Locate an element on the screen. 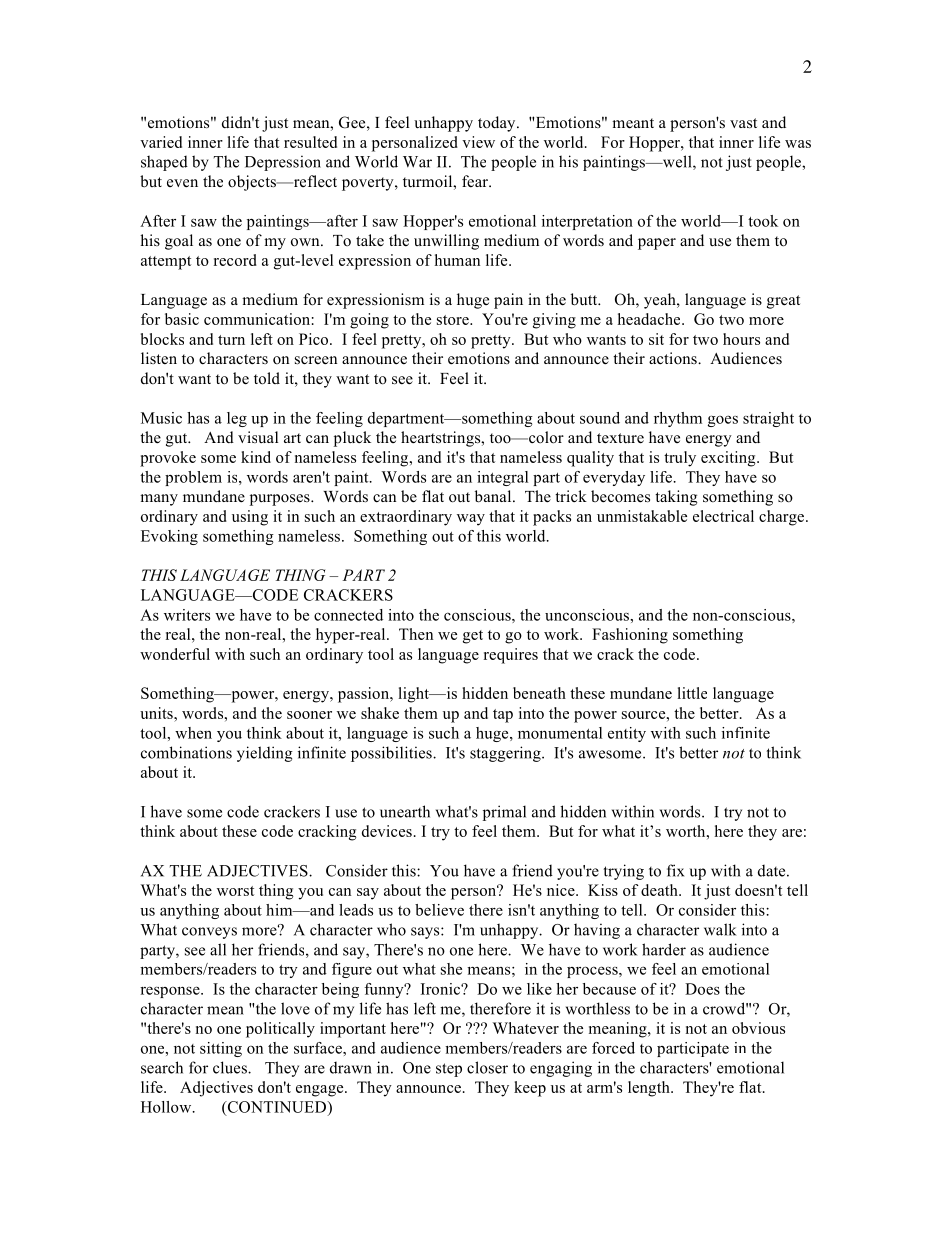 The width and height of the screenshot is (952, 1233). clues is located at coordinates (231, 1067).
